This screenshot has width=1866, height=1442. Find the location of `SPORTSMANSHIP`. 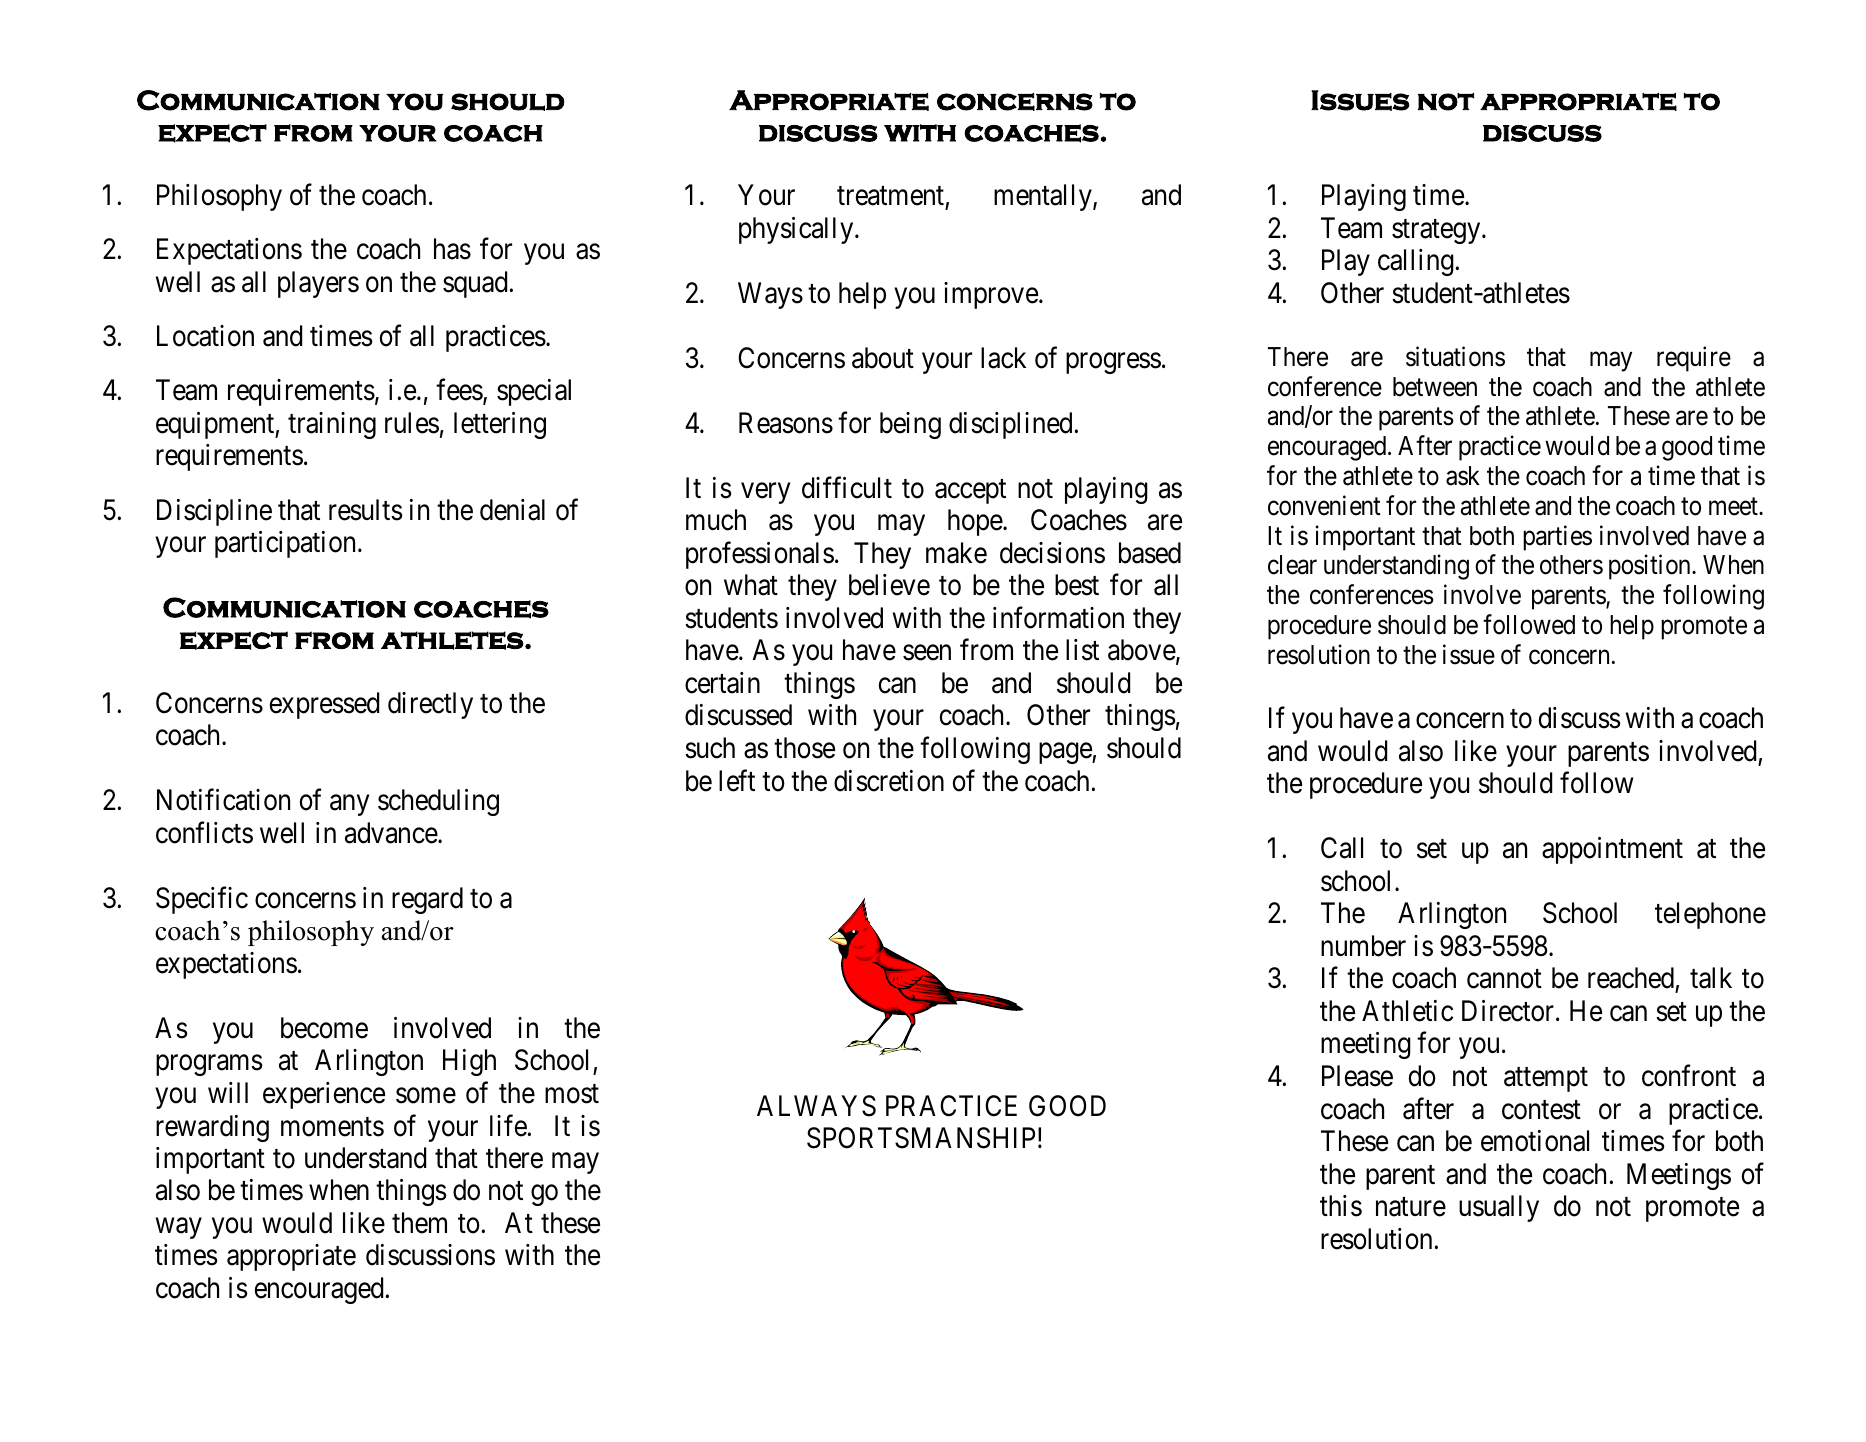

SPORTSMANSHIP is located at coordinates (921, 1138).
